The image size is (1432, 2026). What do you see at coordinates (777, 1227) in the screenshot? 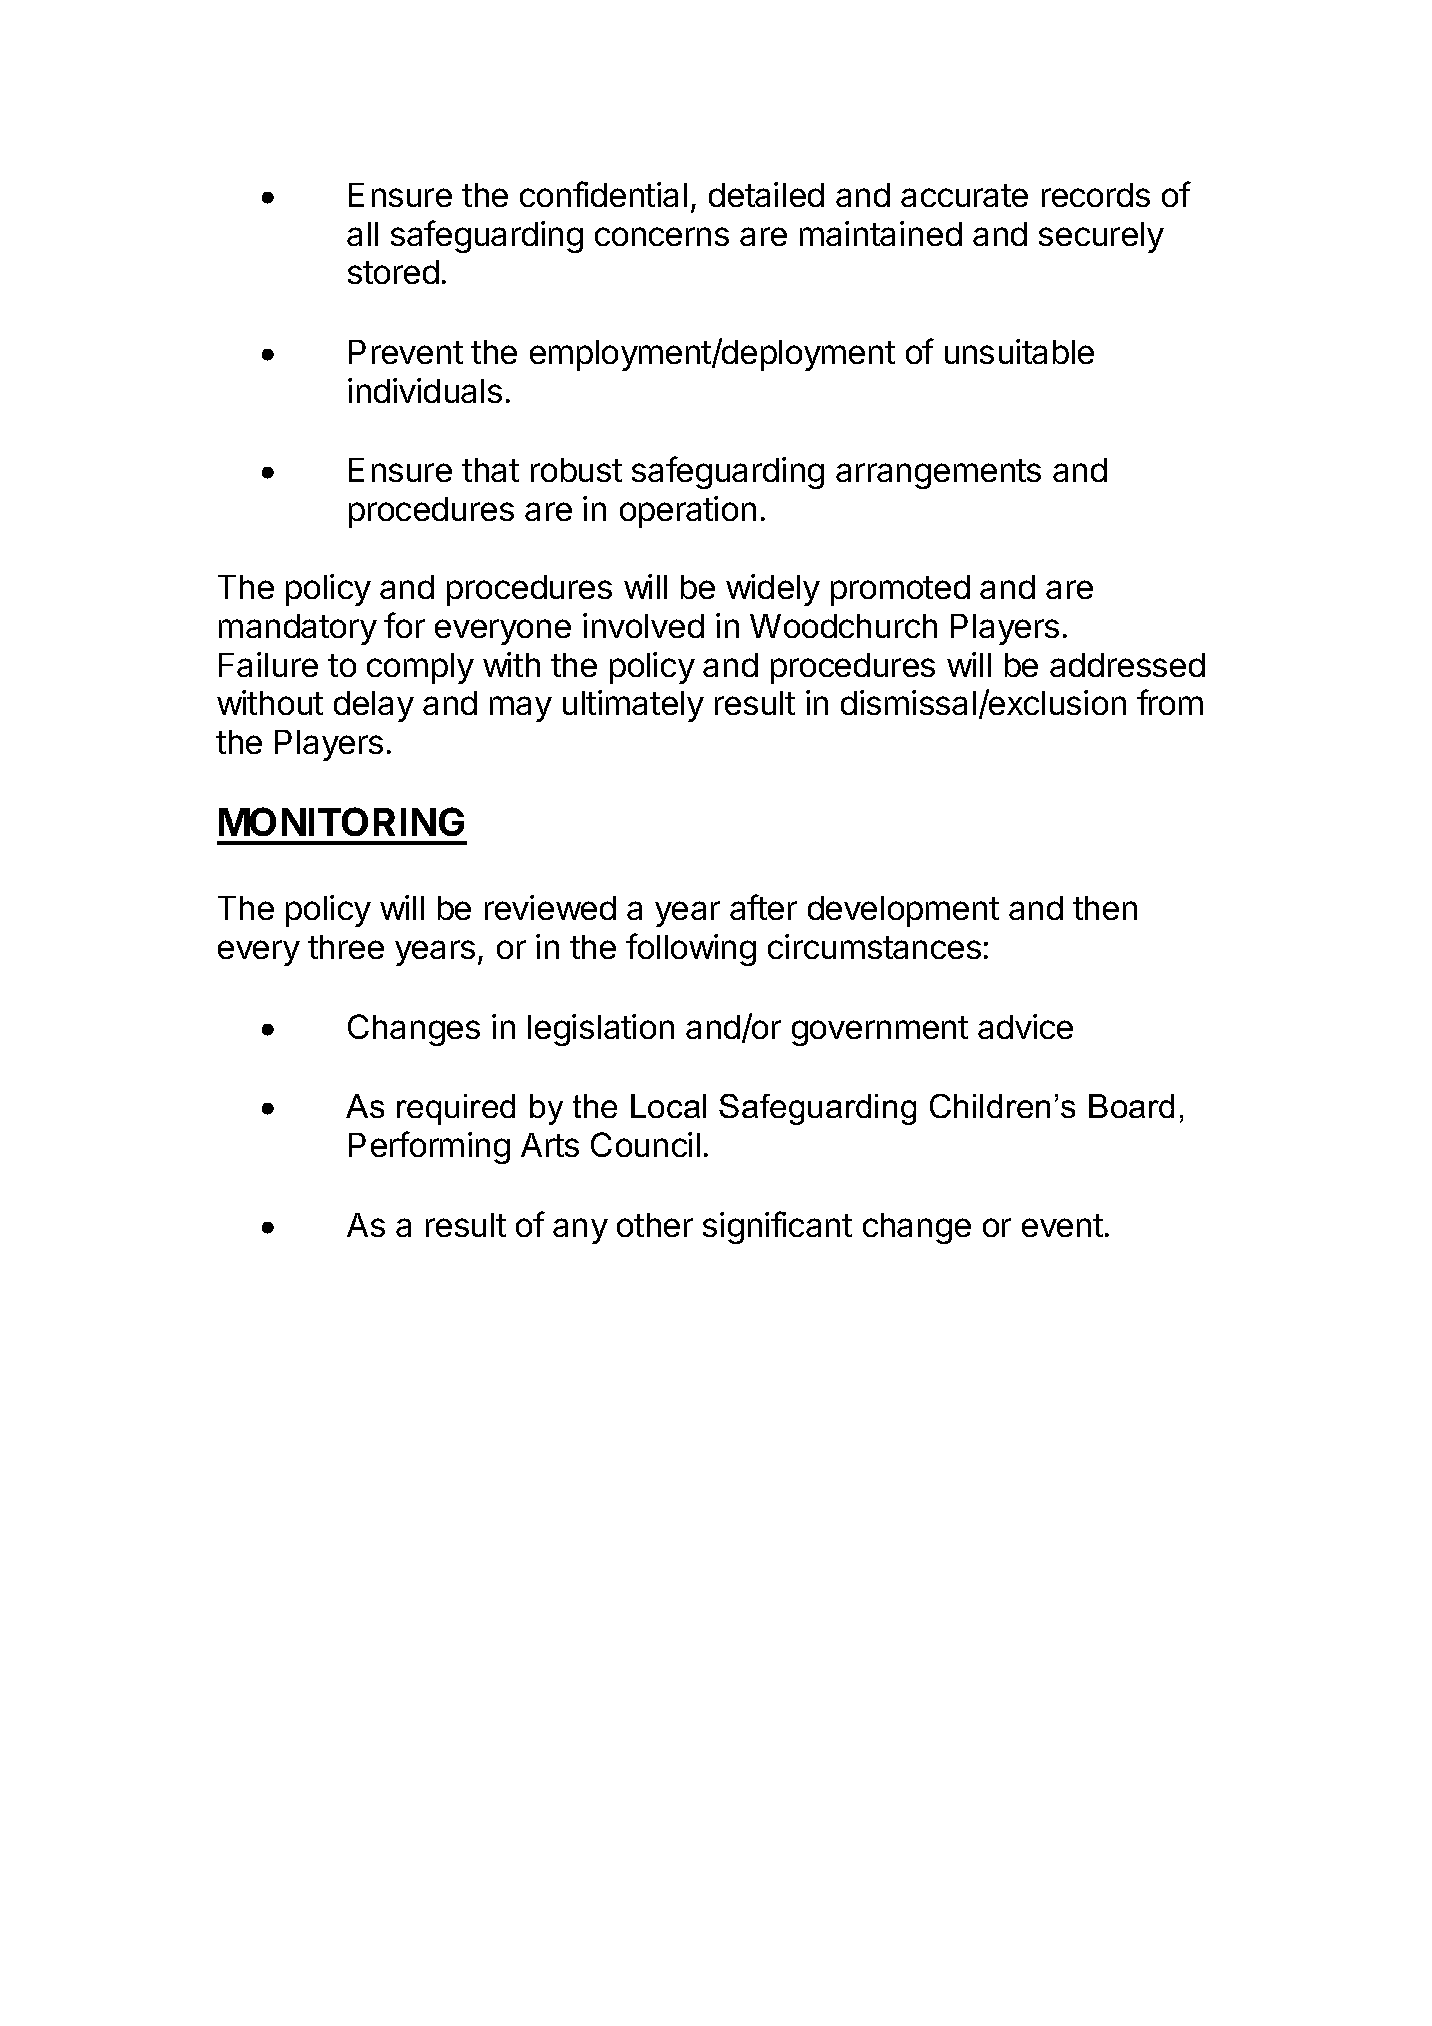
I see `significant` at bounding box center [777, 1227].
